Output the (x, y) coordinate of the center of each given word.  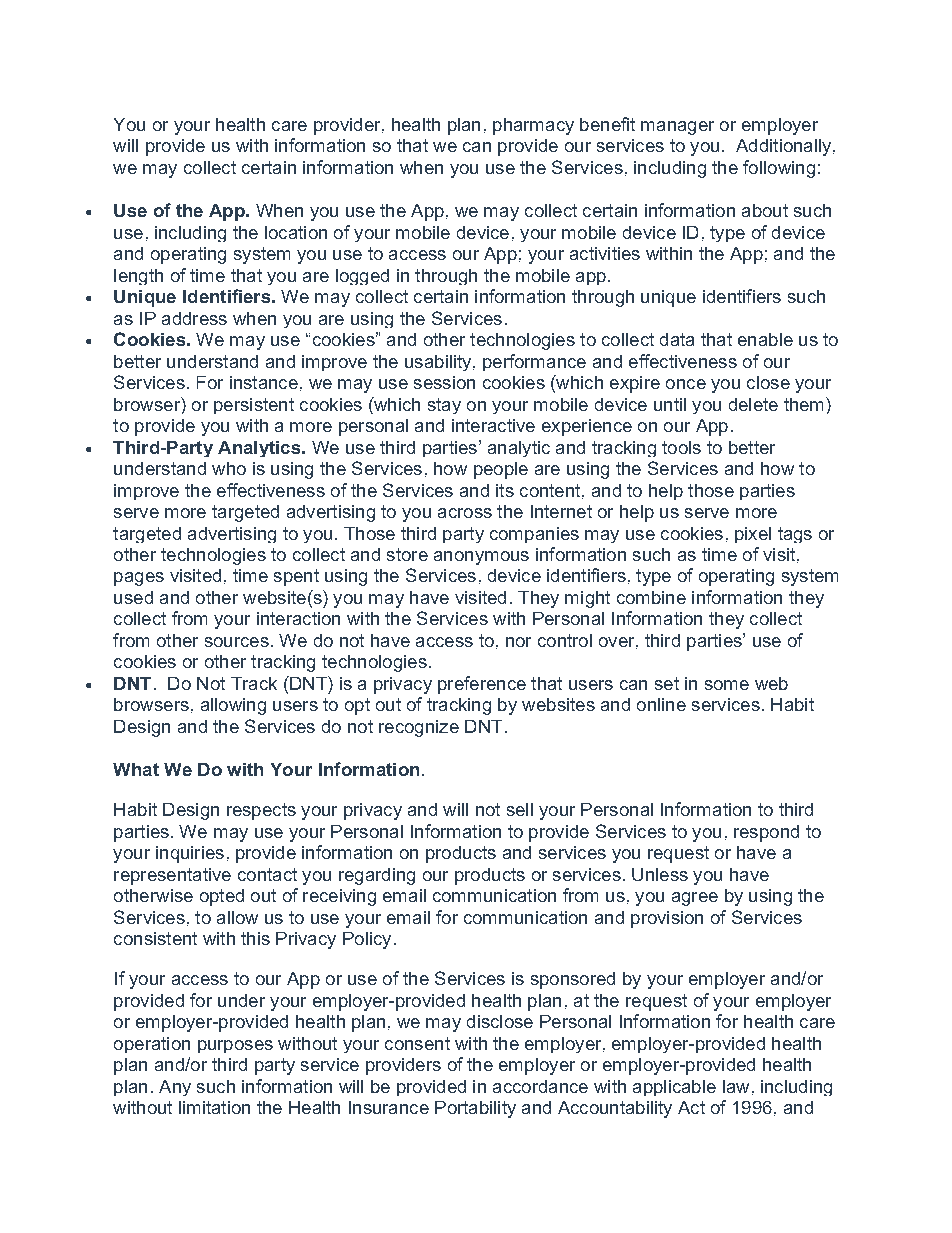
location (296, 232)
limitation (214, 1107)
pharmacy (533, 126)
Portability (475, 1109)
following (779, 169)
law (736, 1086)
